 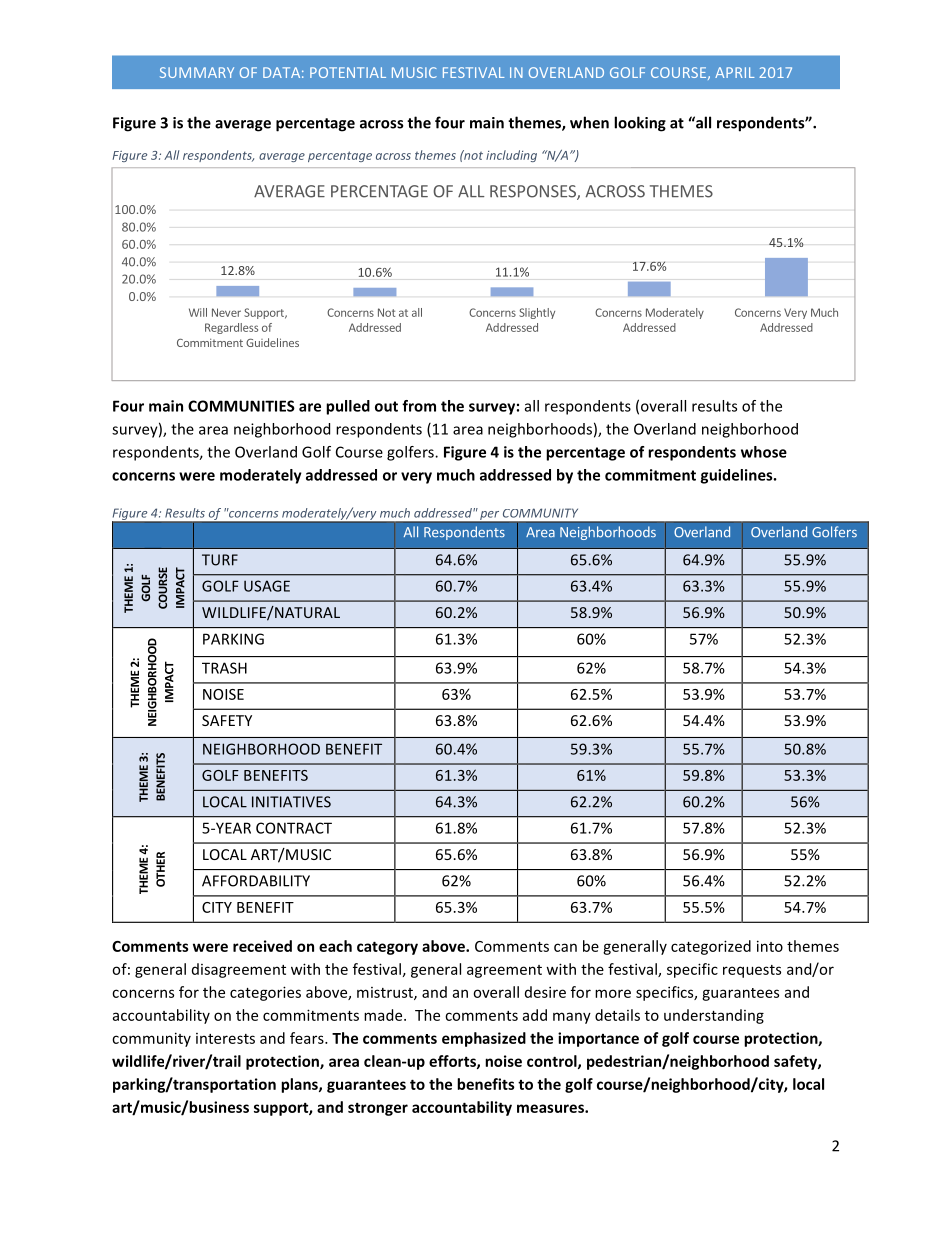 What do you see at coordinates (197, 72) in the document?
I see `SUMMARY` at bounding box center [197, 72].
